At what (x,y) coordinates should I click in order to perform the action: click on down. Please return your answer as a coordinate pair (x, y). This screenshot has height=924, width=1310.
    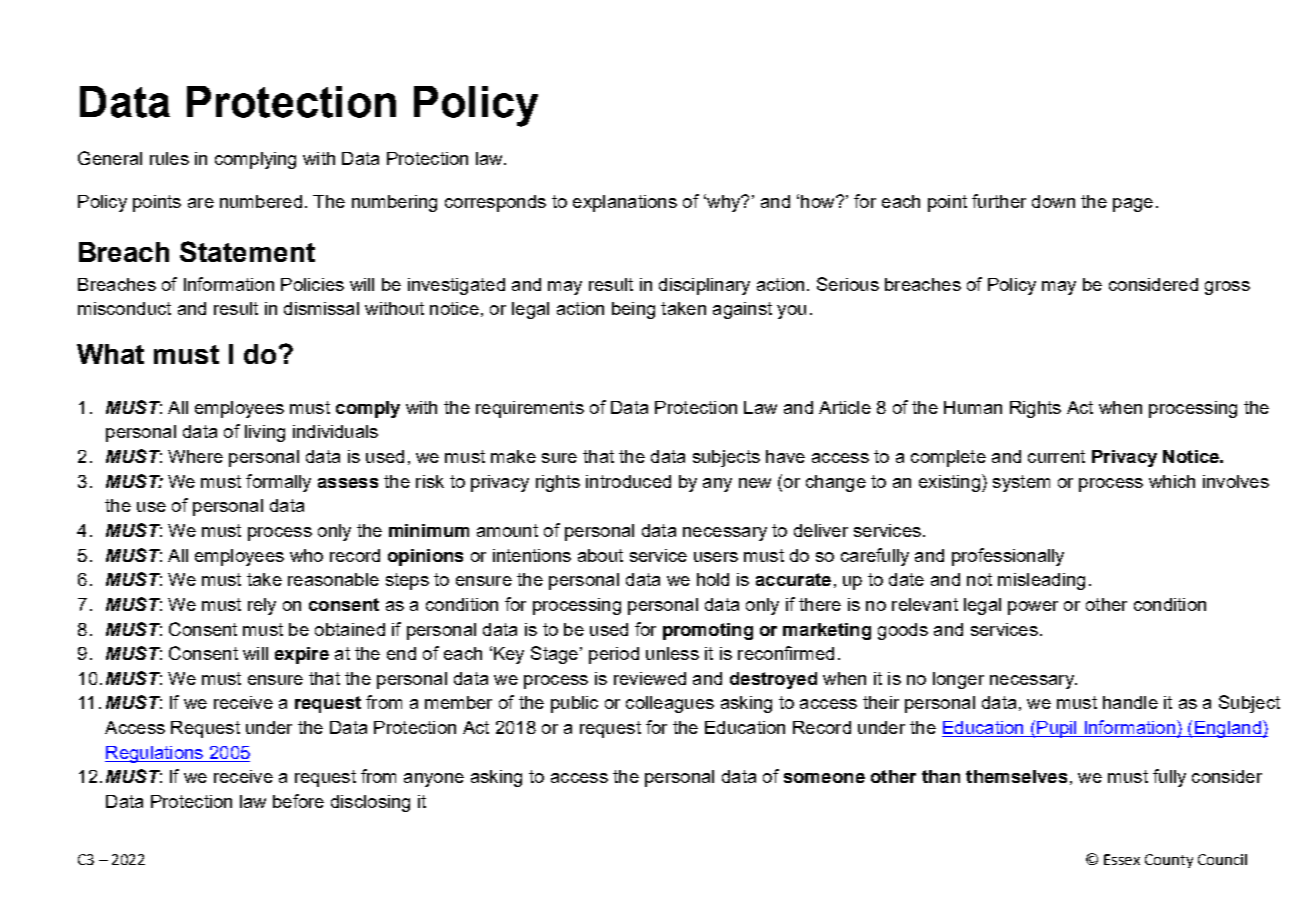
    Looking at the image, I should click on (1053, 201).
